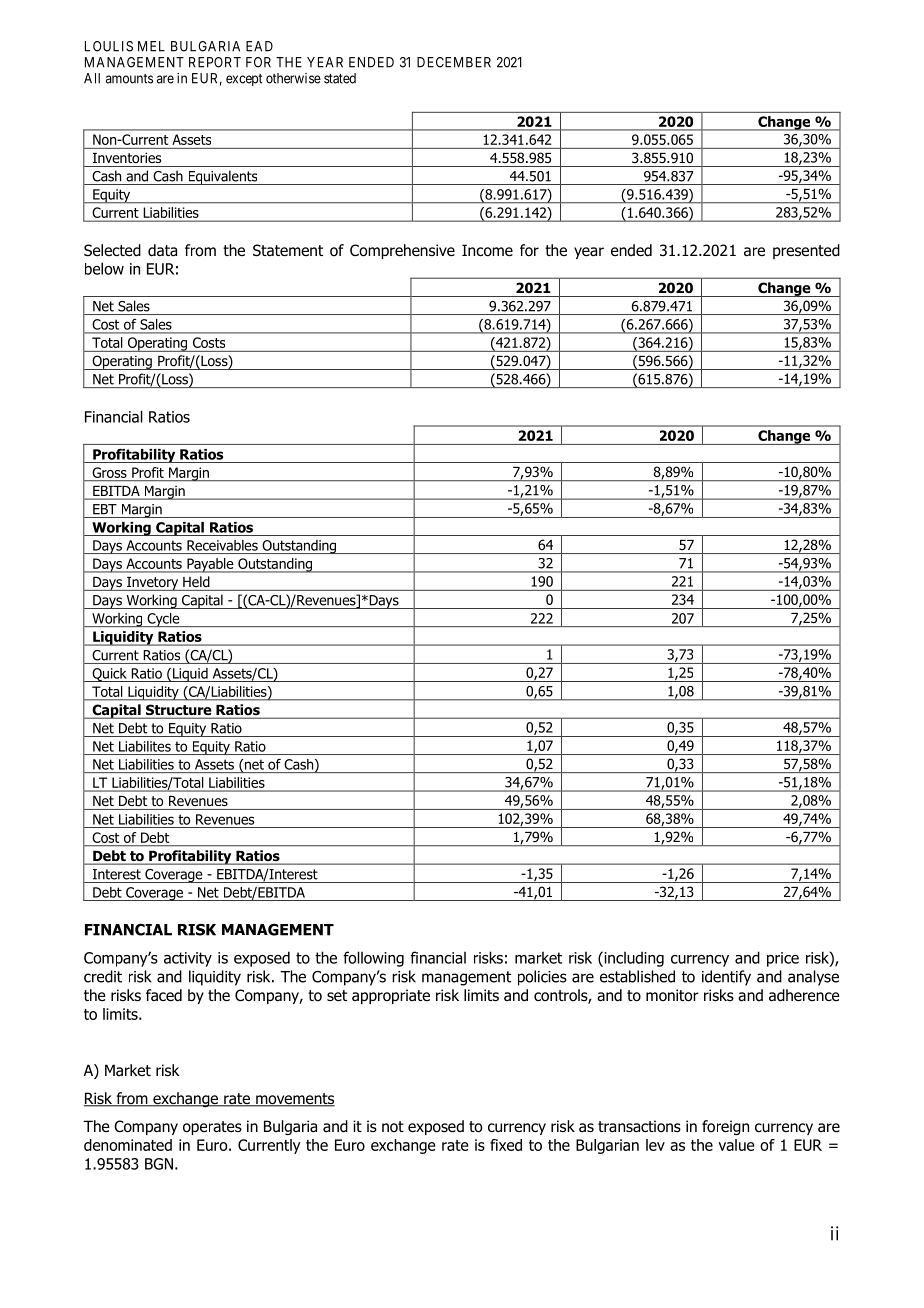 The width and height of the screenshot is (924, 1308). I want to click on BGN, so click(159, 1164).
